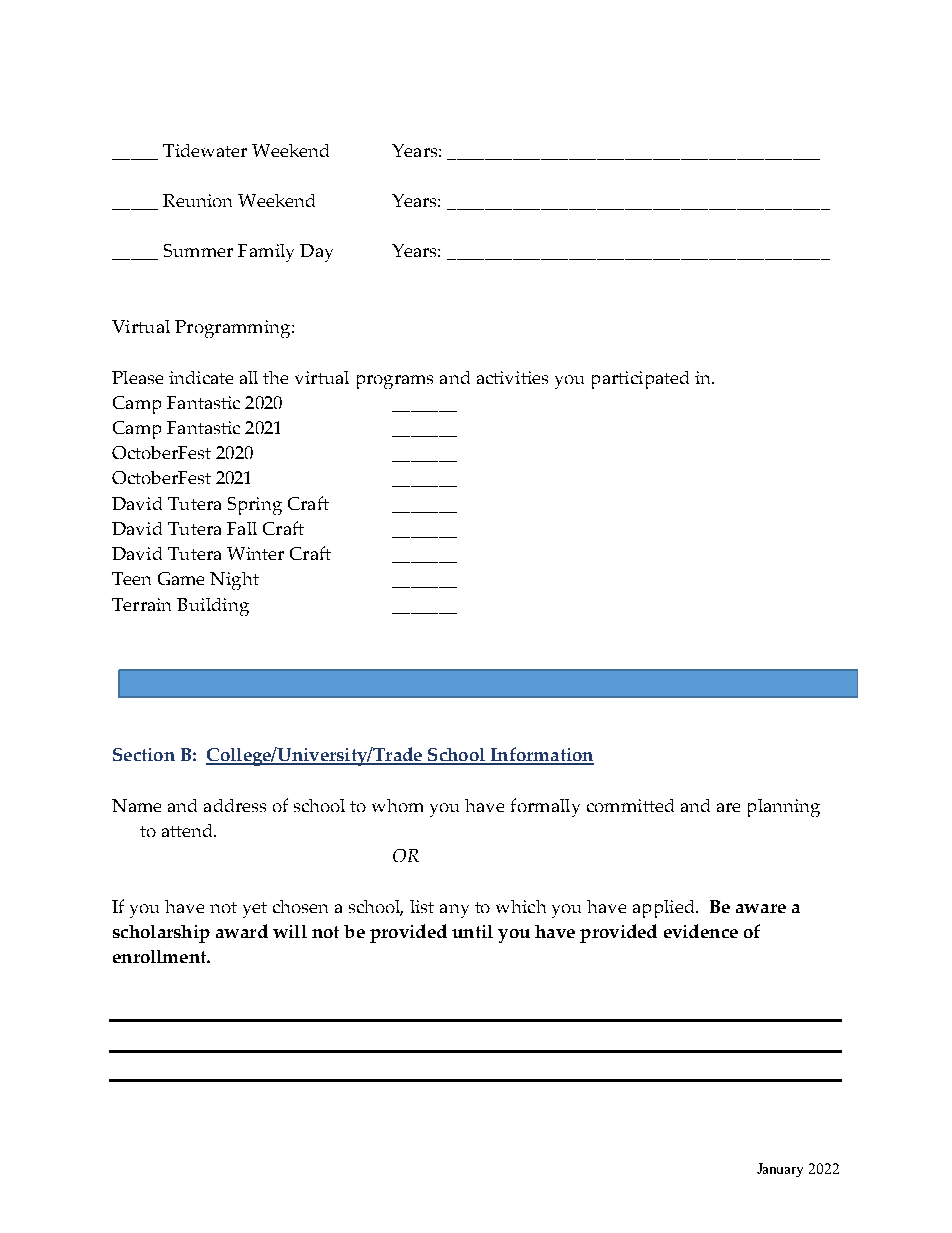  Describe the element at coordinates (161, 934) in the screenshot. I see `scholarship` at that location.
